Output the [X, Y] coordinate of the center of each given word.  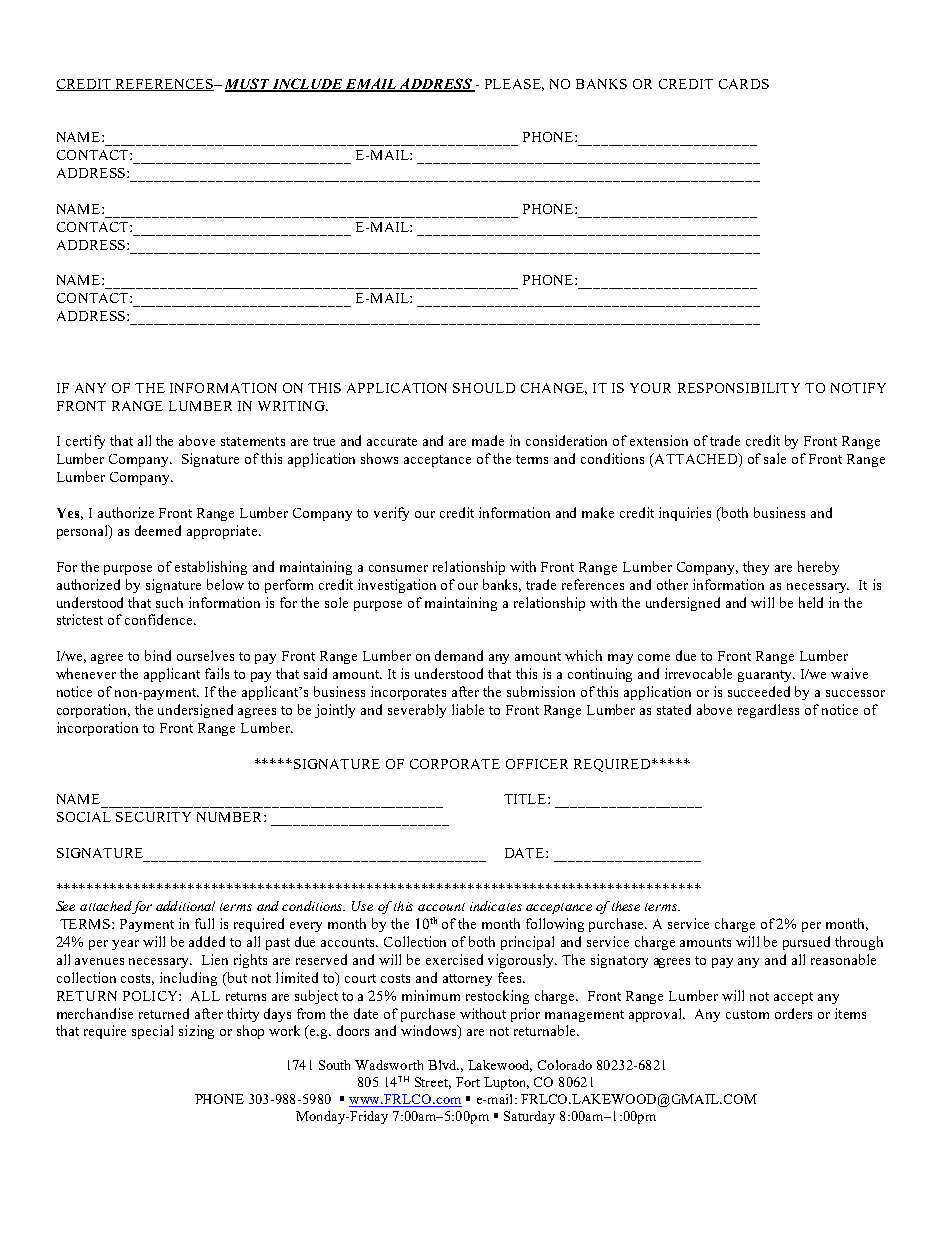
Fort [468, 1082]
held [811, 602]
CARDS [744, 84]
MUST [248, 84]
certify [85, 442]
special [152, 1032]
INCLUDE [307, 84]
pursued [806, 943]
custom [747, 1014]
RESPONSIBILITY [739, 388]
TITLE [526, 799]
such [169, 602]
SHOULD [484, 388]
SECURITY [153, 817]
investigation [397, 586]
